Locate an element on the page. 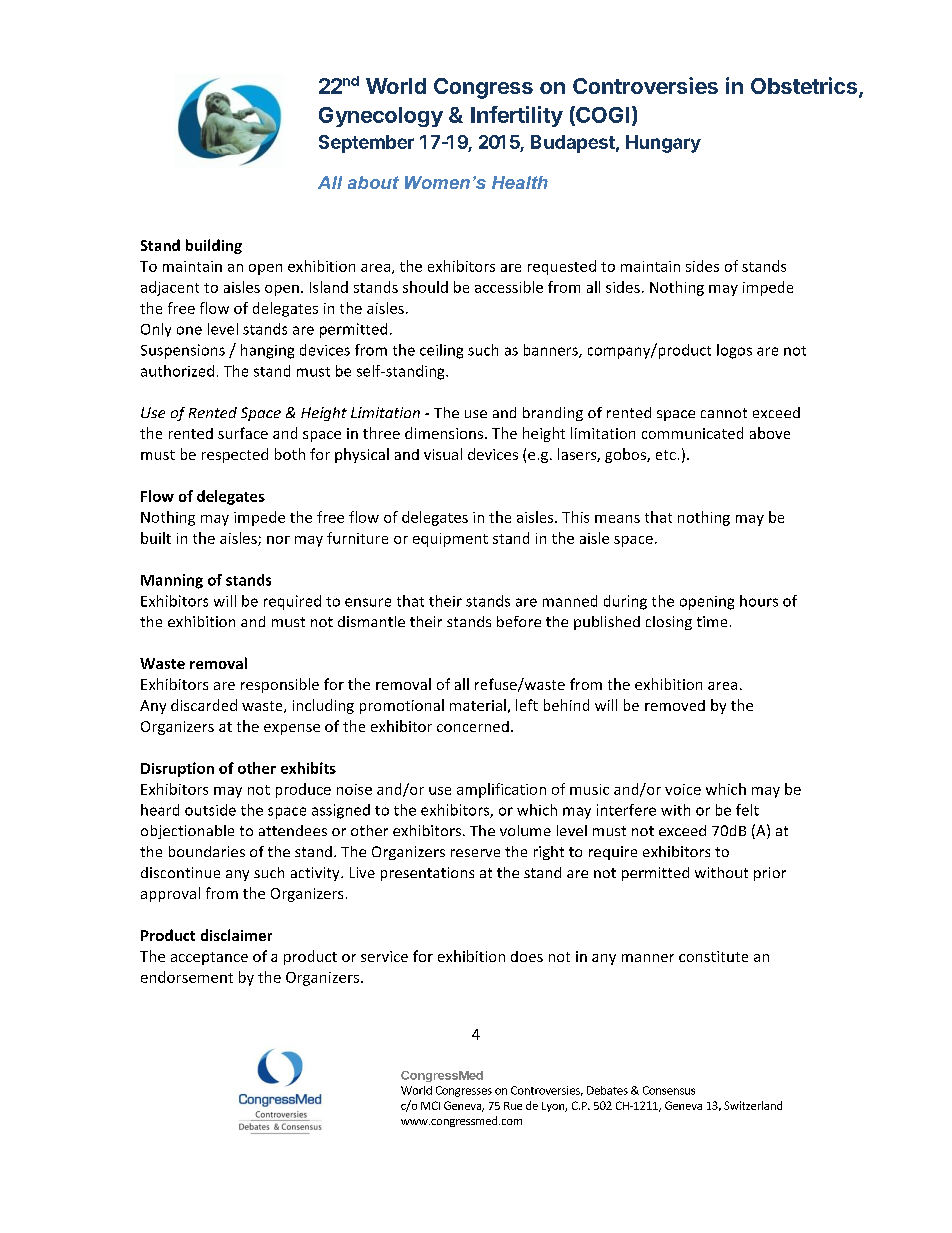 The height and width of the page is (1233, 952). Rue is located at coordinates (513, 1106).
